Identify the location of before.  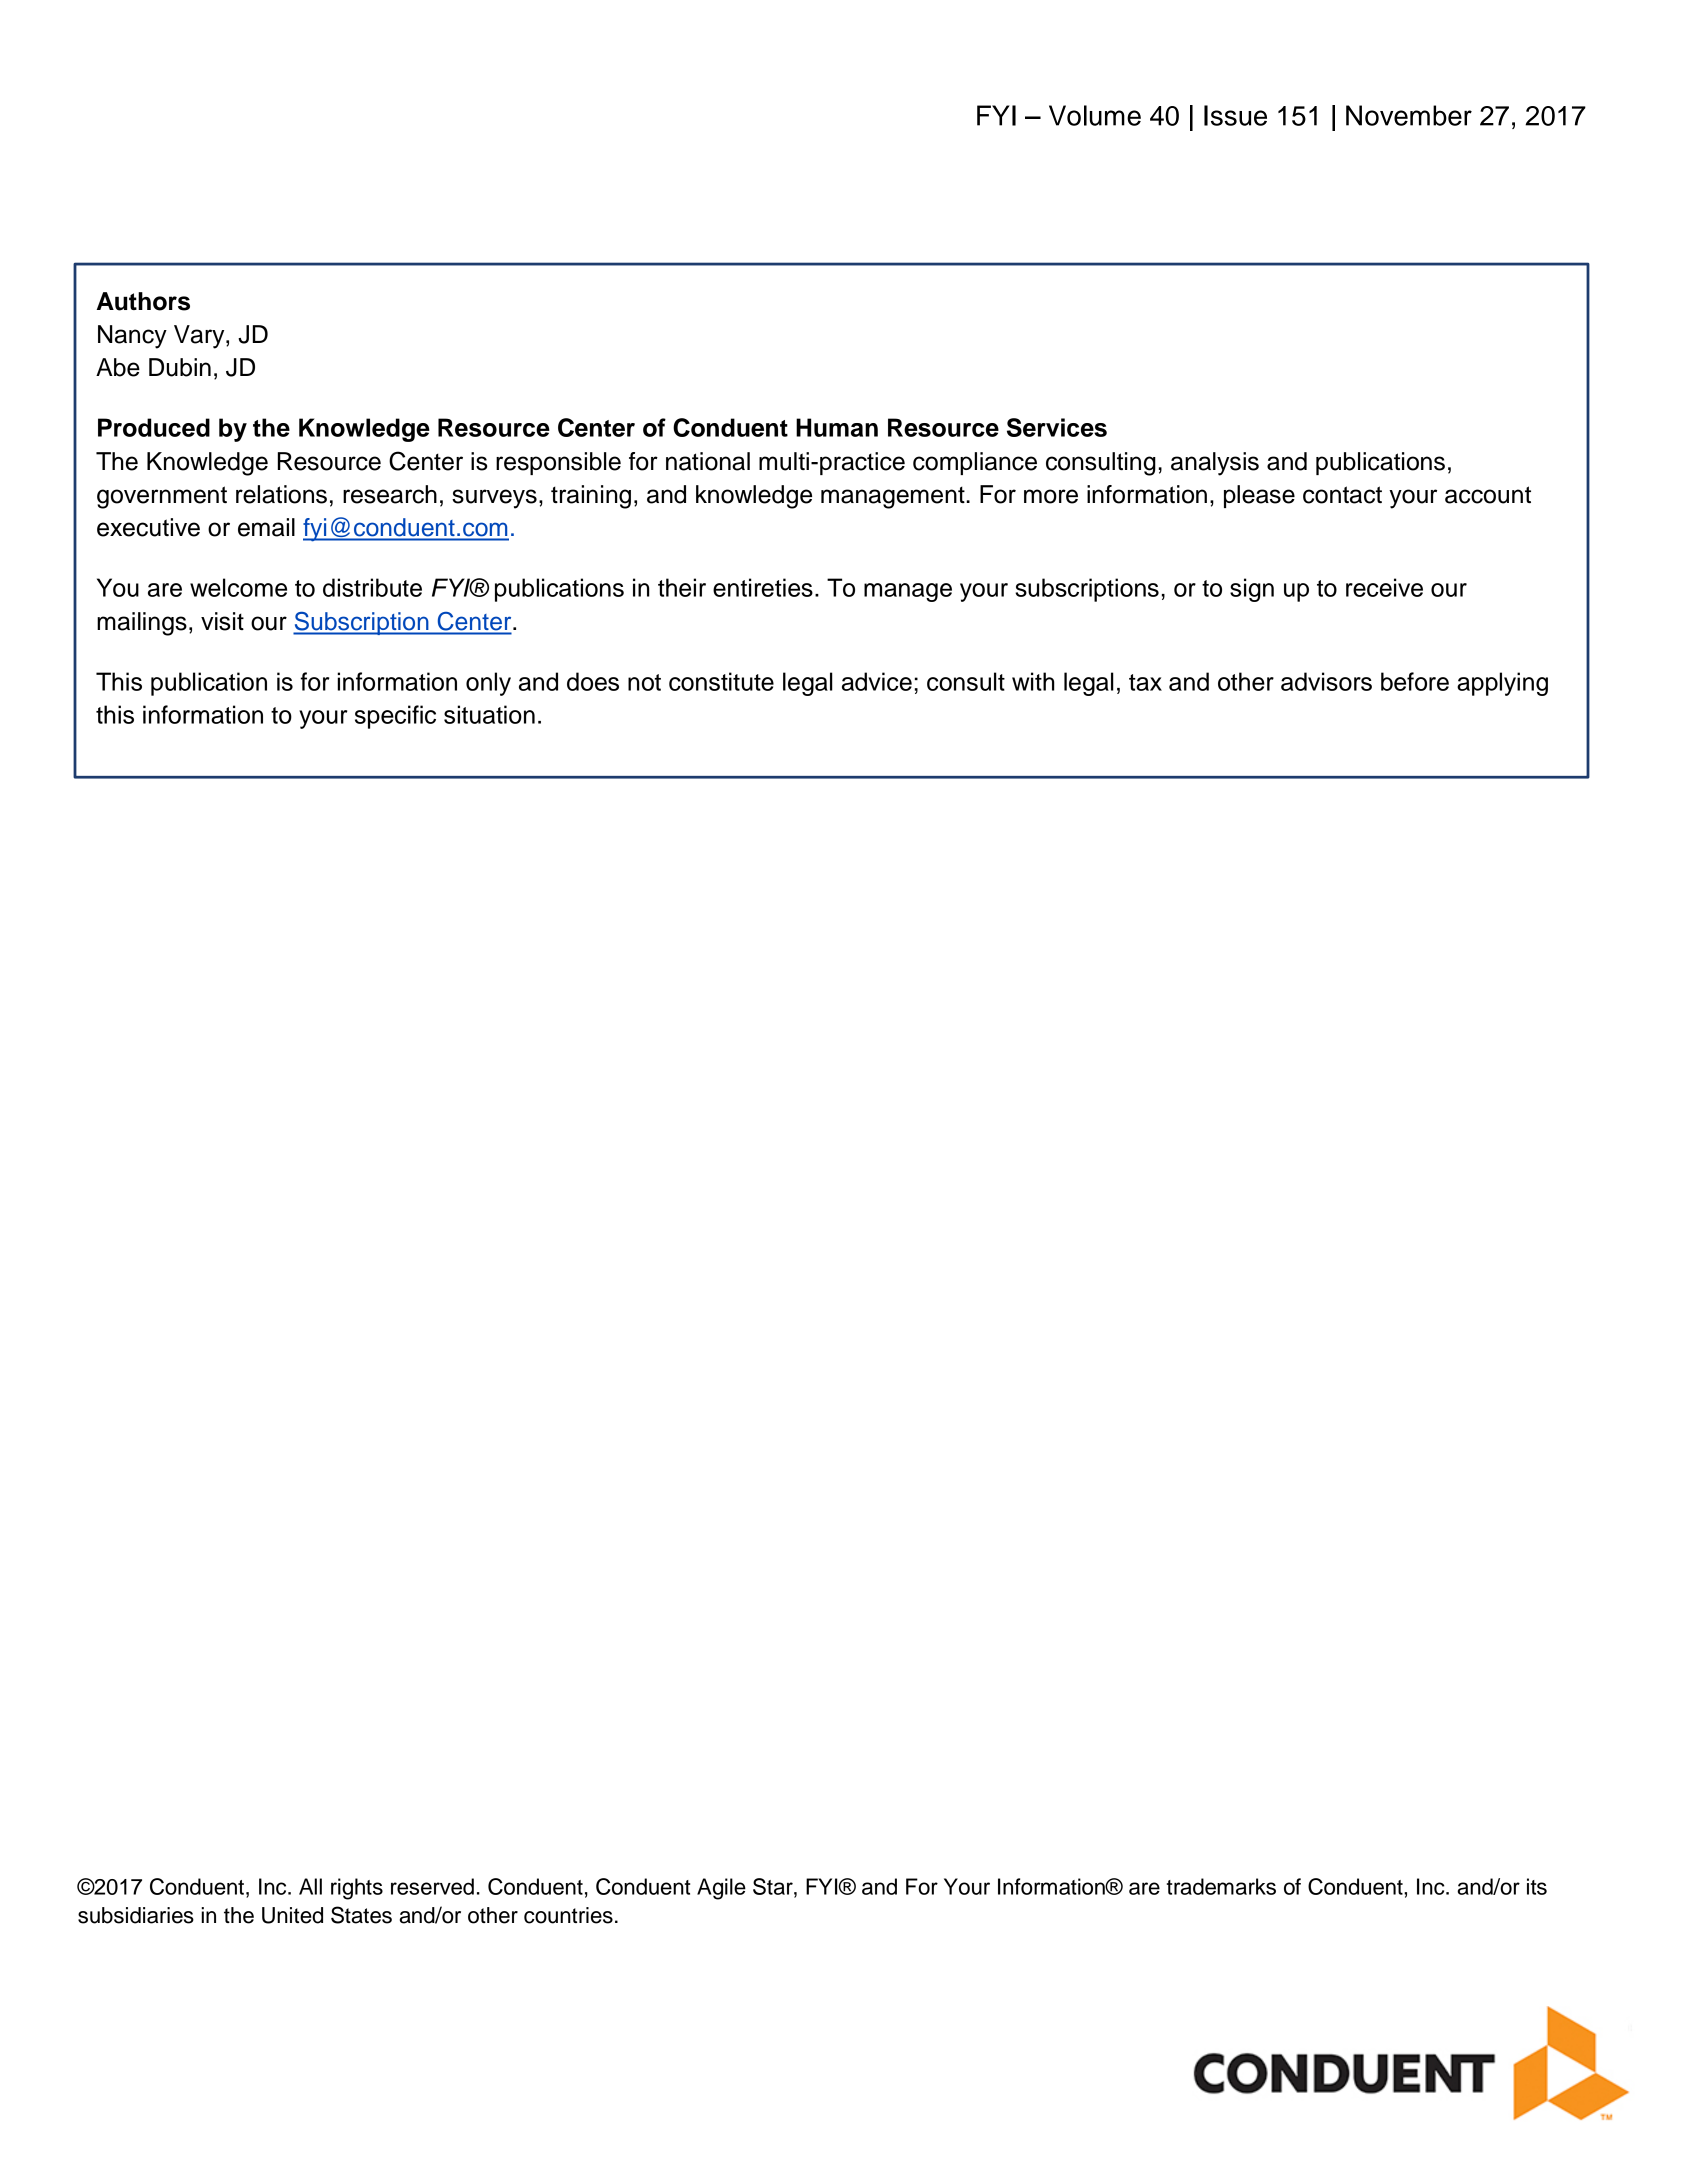
(1415, 681).
